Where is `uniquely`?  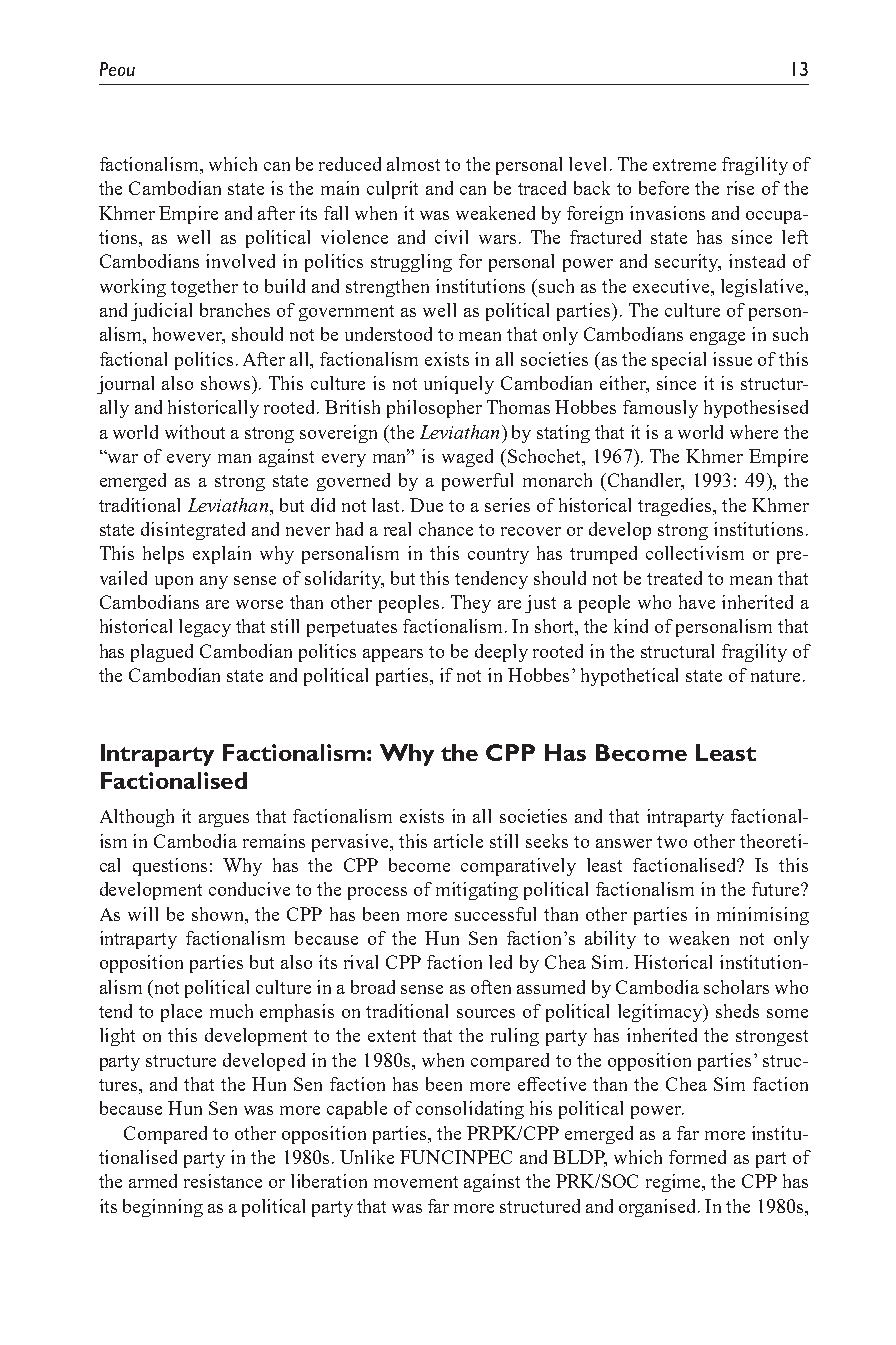
uniquely is located at coordinates (459, 385).
